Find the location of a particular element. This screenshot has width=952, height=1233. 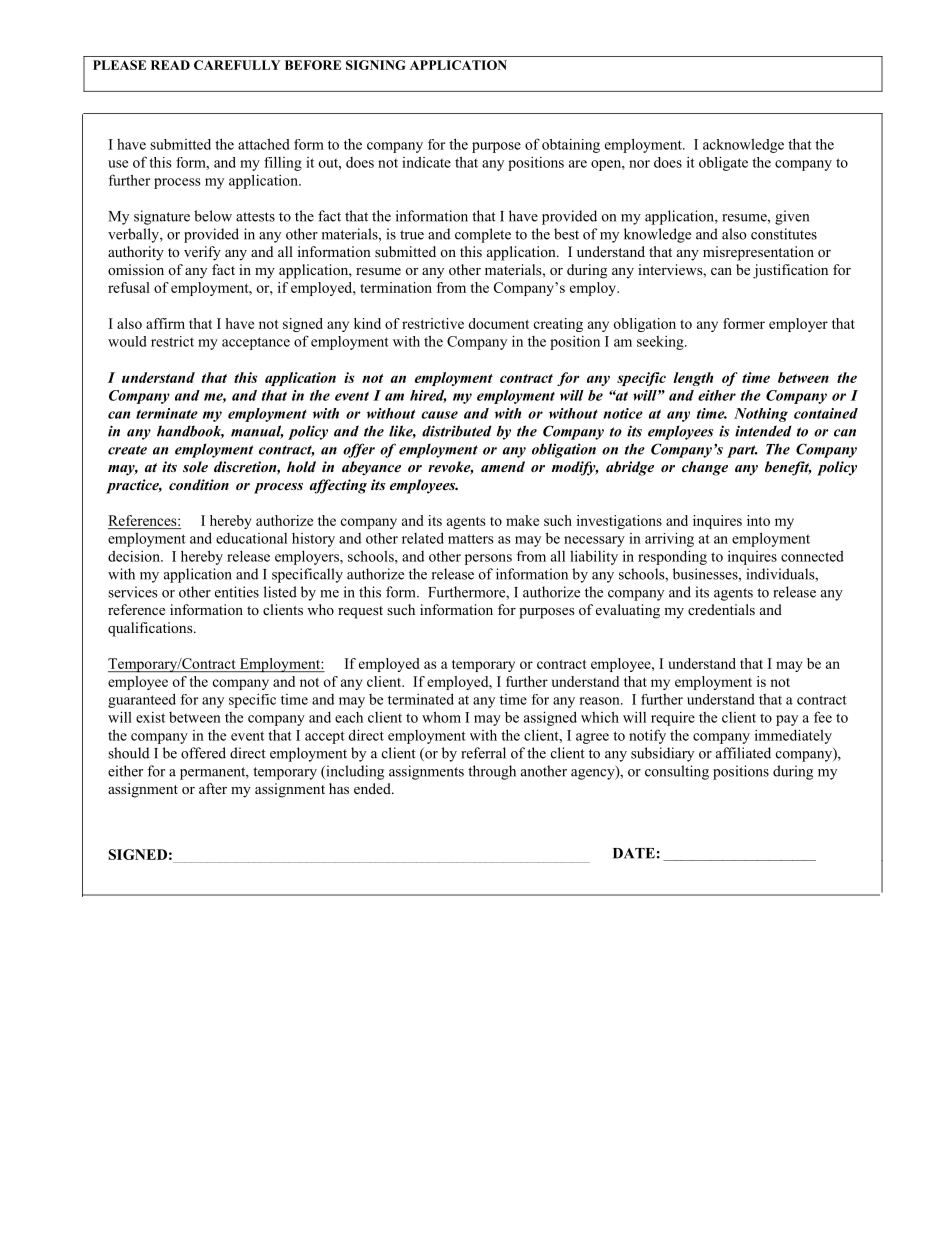

CAREFULLY is located at coordinates (237, 65).
